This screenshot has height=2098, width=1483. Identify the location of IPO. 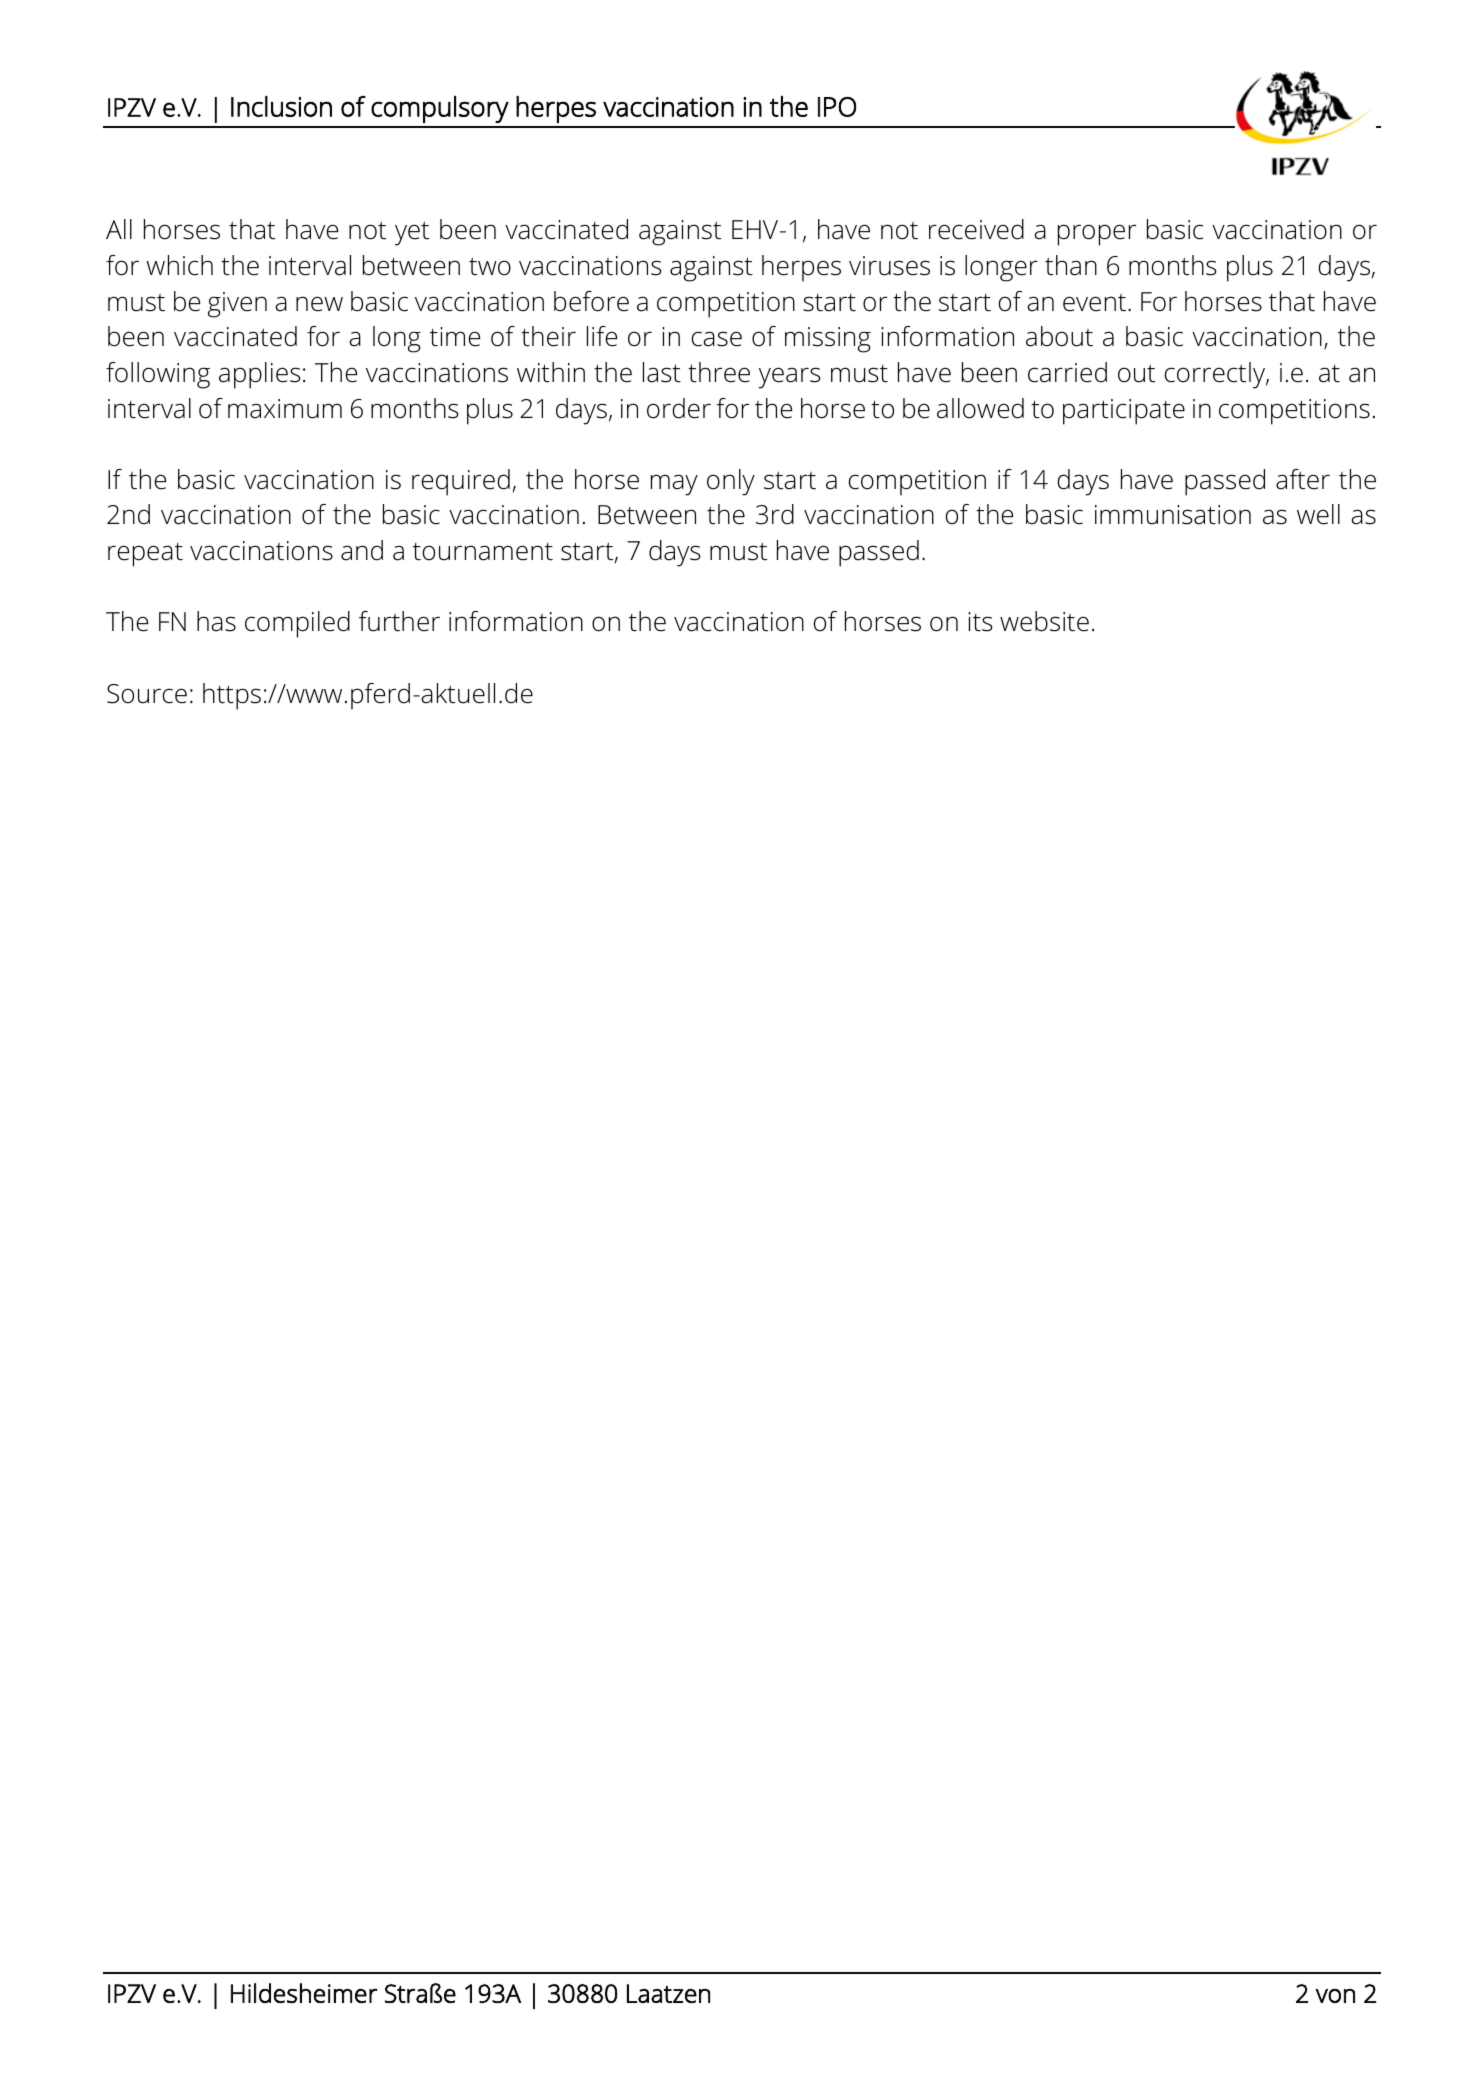
(837, 107).
